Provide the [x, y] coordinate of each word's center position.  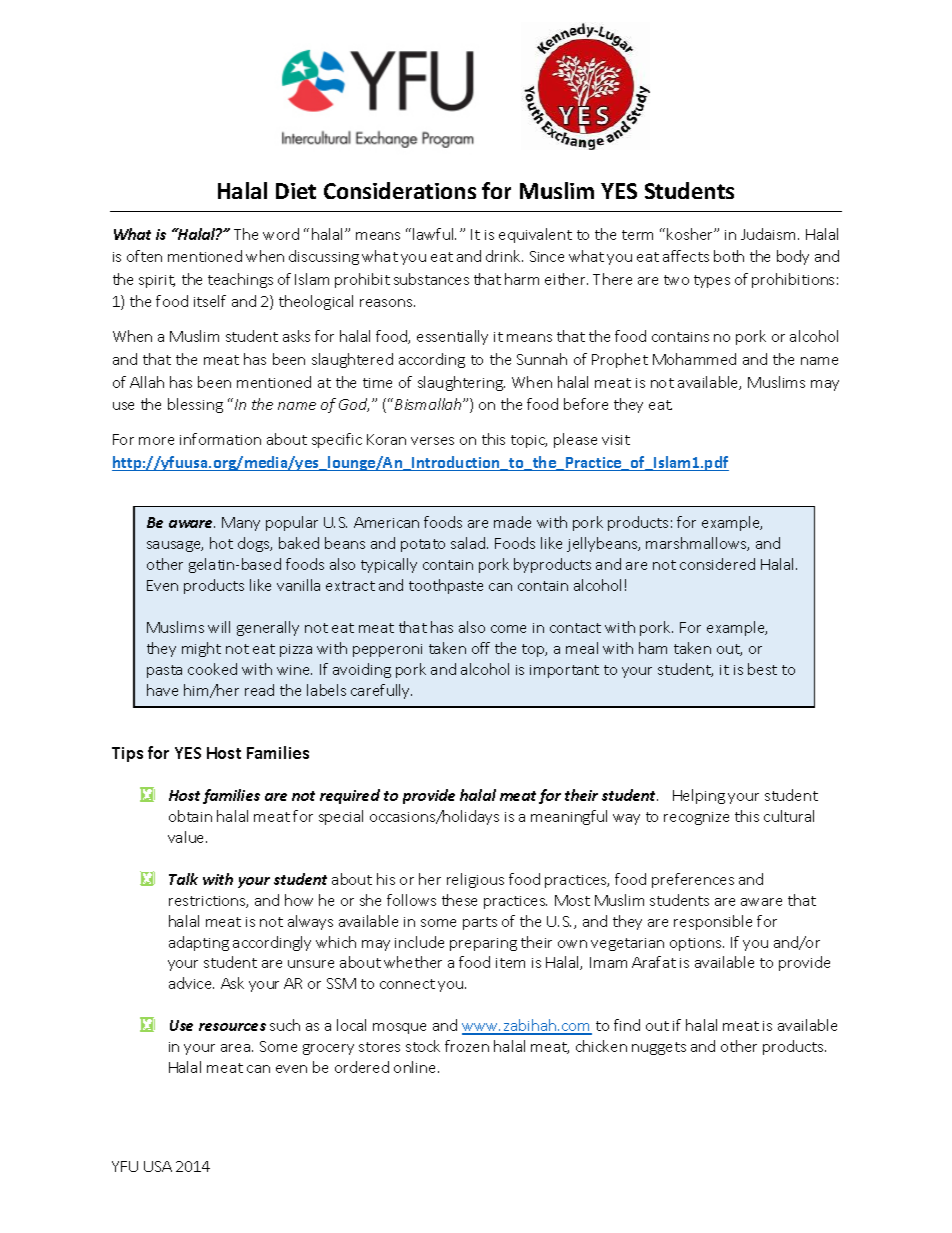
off [481, 648]
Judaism [768, 234]
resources [232, 1027]
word [281, 234]
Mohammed [694, 359]
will [219, 627]
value [187, 837]
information [220, 439]
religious [475, 880]
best [762, 669]
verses [432, 441]
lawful [434, 234]
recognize [696, 818]
